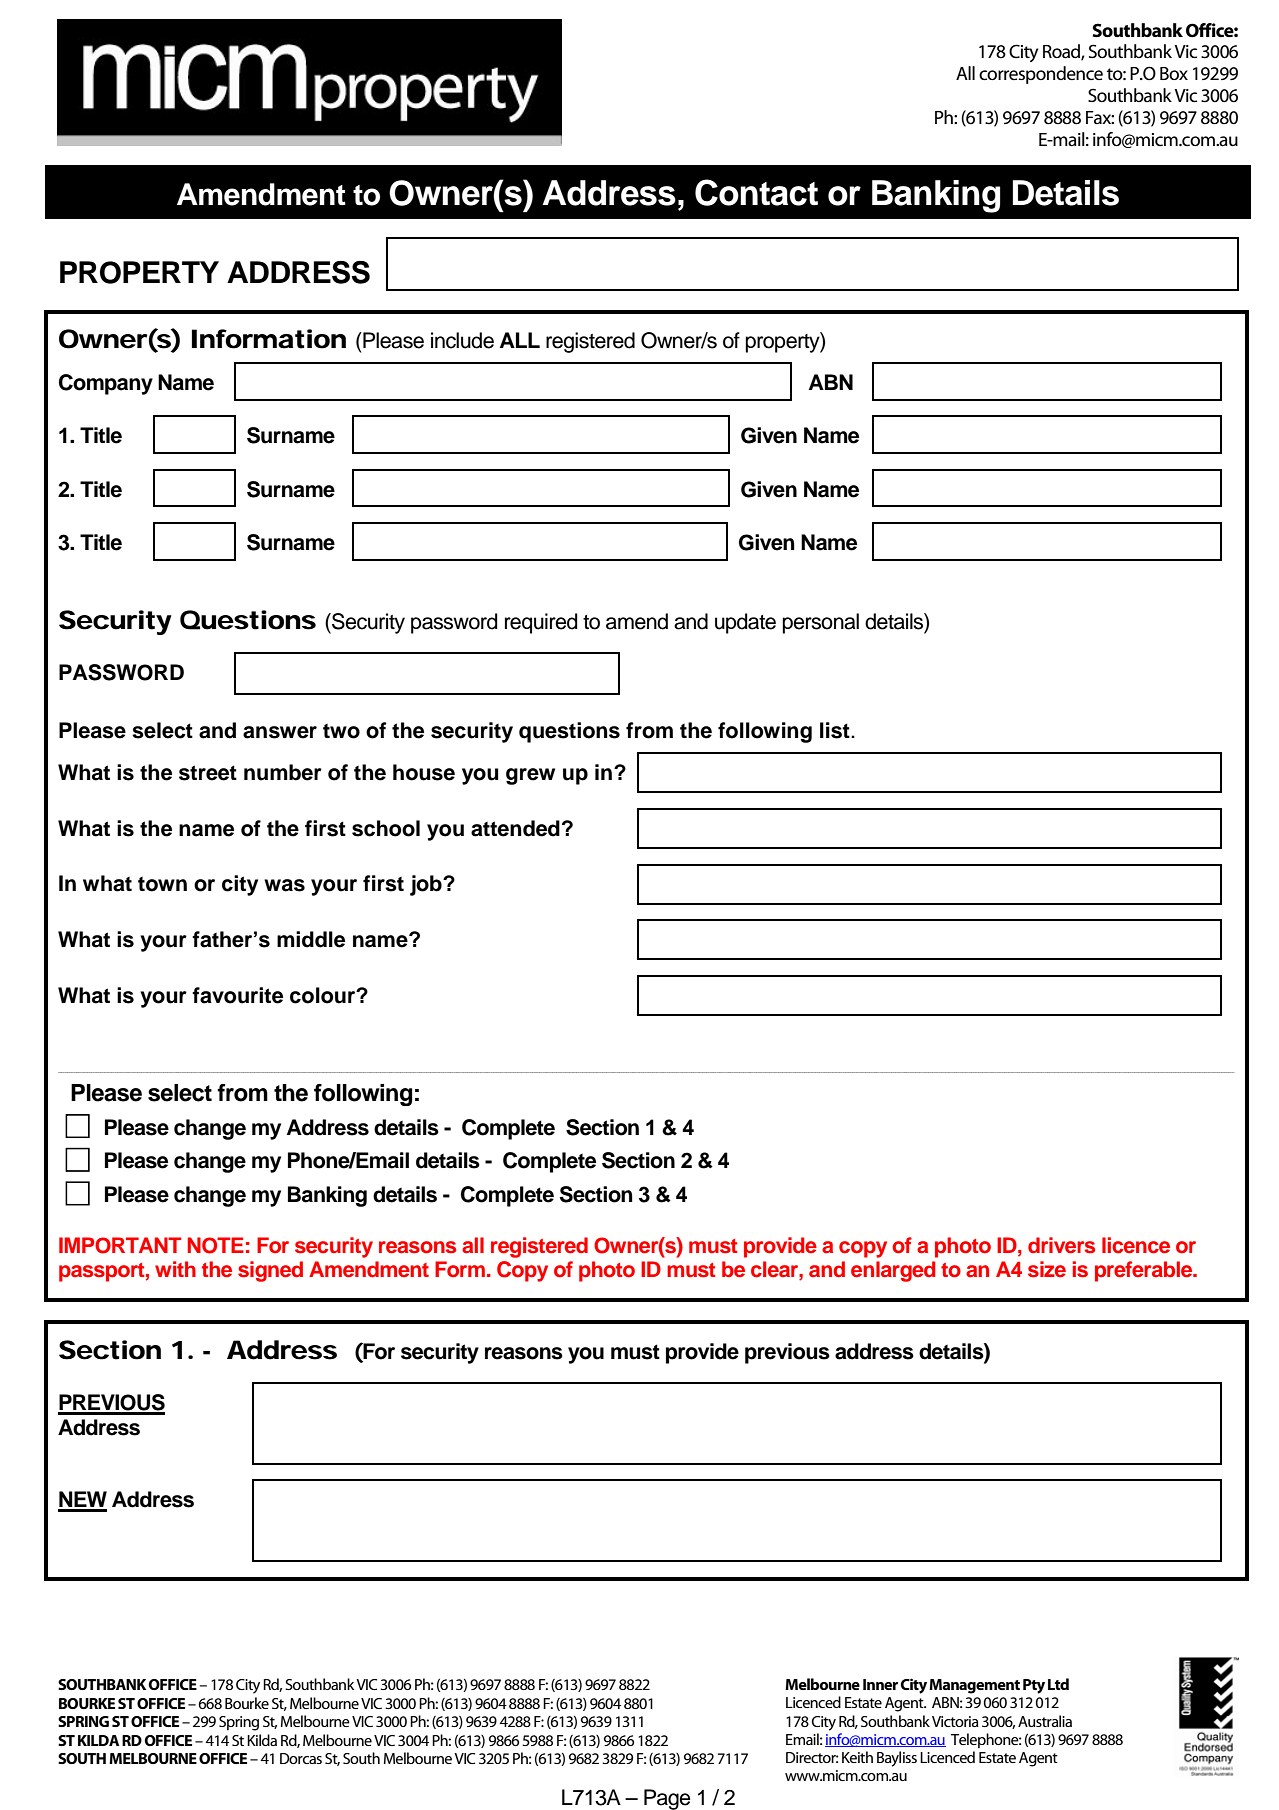 The height and width of the screenshot is (1810, 1279). Describe the element at coordinates (106, 384) in the screenshot. I see `Company` at that location.
